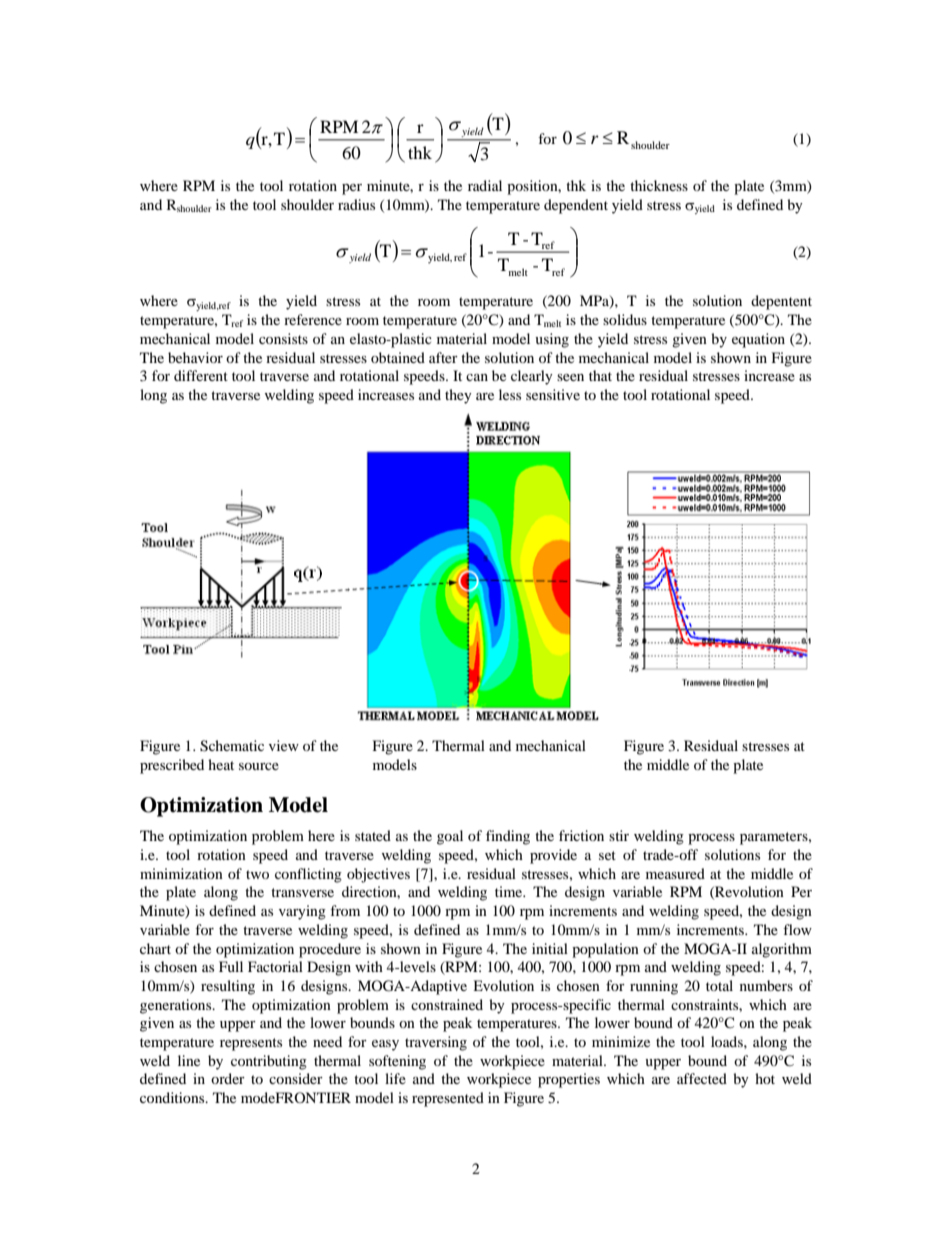  What do you see at coordinates (228, 1078) in the screenshot?
I see `order` at bounding box center [228, 1078].
